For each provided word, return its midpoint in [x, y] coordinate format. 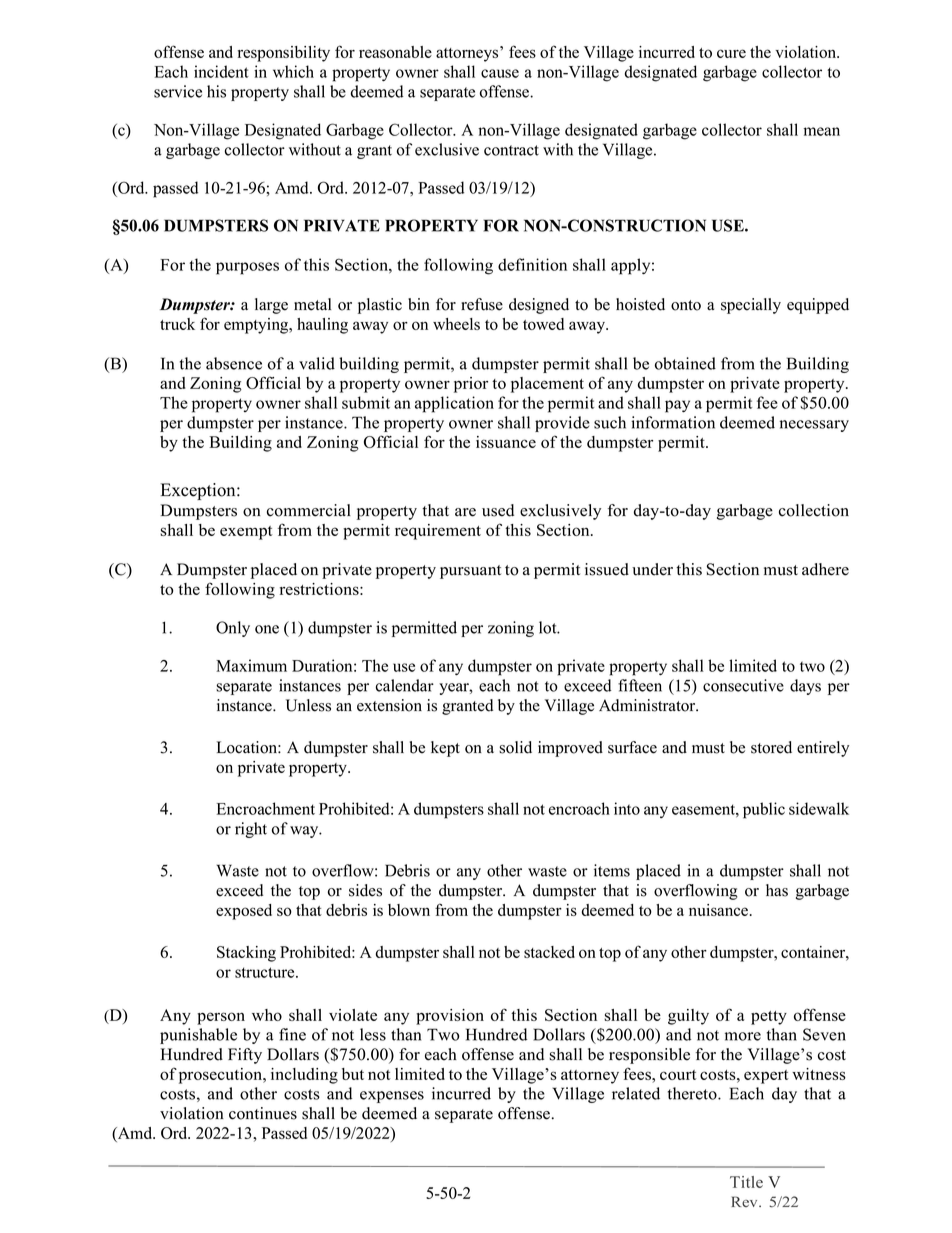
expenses [392, 1097]
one [267, 629]
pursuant [470, 572]
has [777, 890]
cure [731, 53]
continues [263, 1113]
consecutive [743, 685]
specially [751, 306]
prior [471, 385]
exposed [244, 912]
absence [234, 363]
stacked [549, 952]
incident [221, 71]
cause [500, 73]
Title [746, 1182]
